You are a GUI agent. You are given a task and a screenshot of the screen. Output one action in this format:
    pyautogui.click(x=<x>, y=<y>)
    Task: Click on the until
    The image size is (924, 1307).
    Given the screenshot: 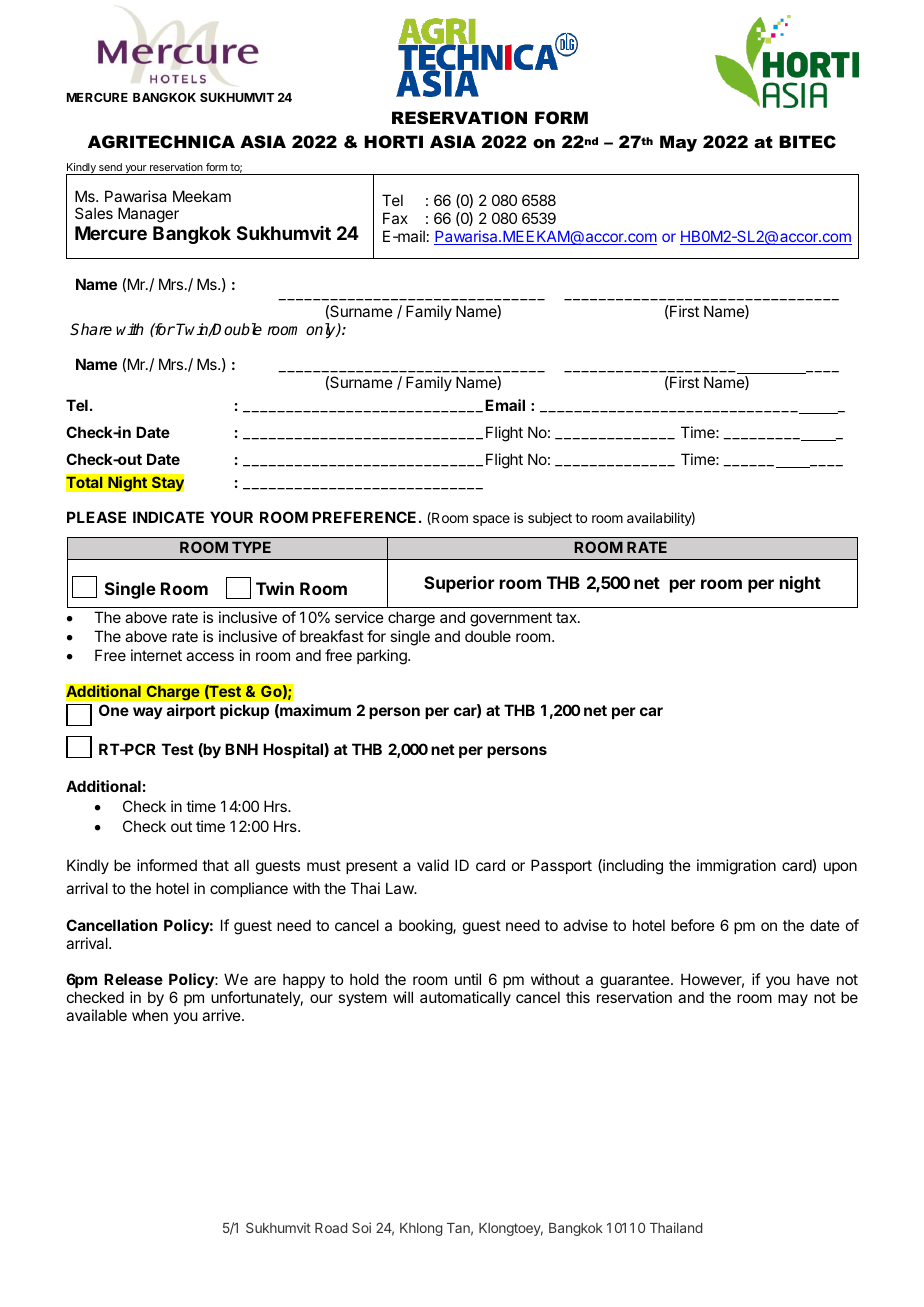 What is the action you would take?
    pyautogui.click(x=468, y=979)
